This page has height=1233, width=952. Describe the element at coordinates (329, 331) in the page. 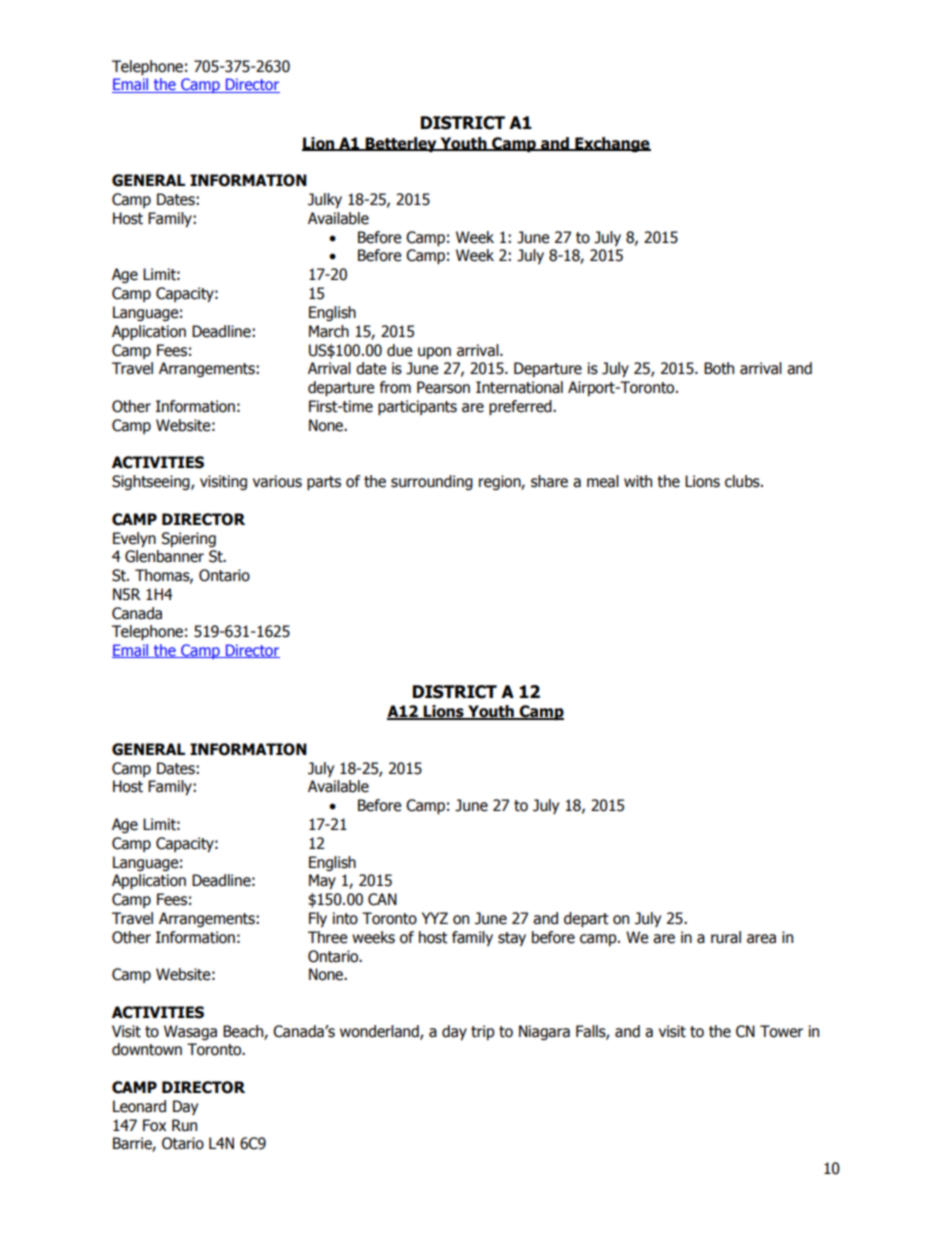

I see `March` at that location.
